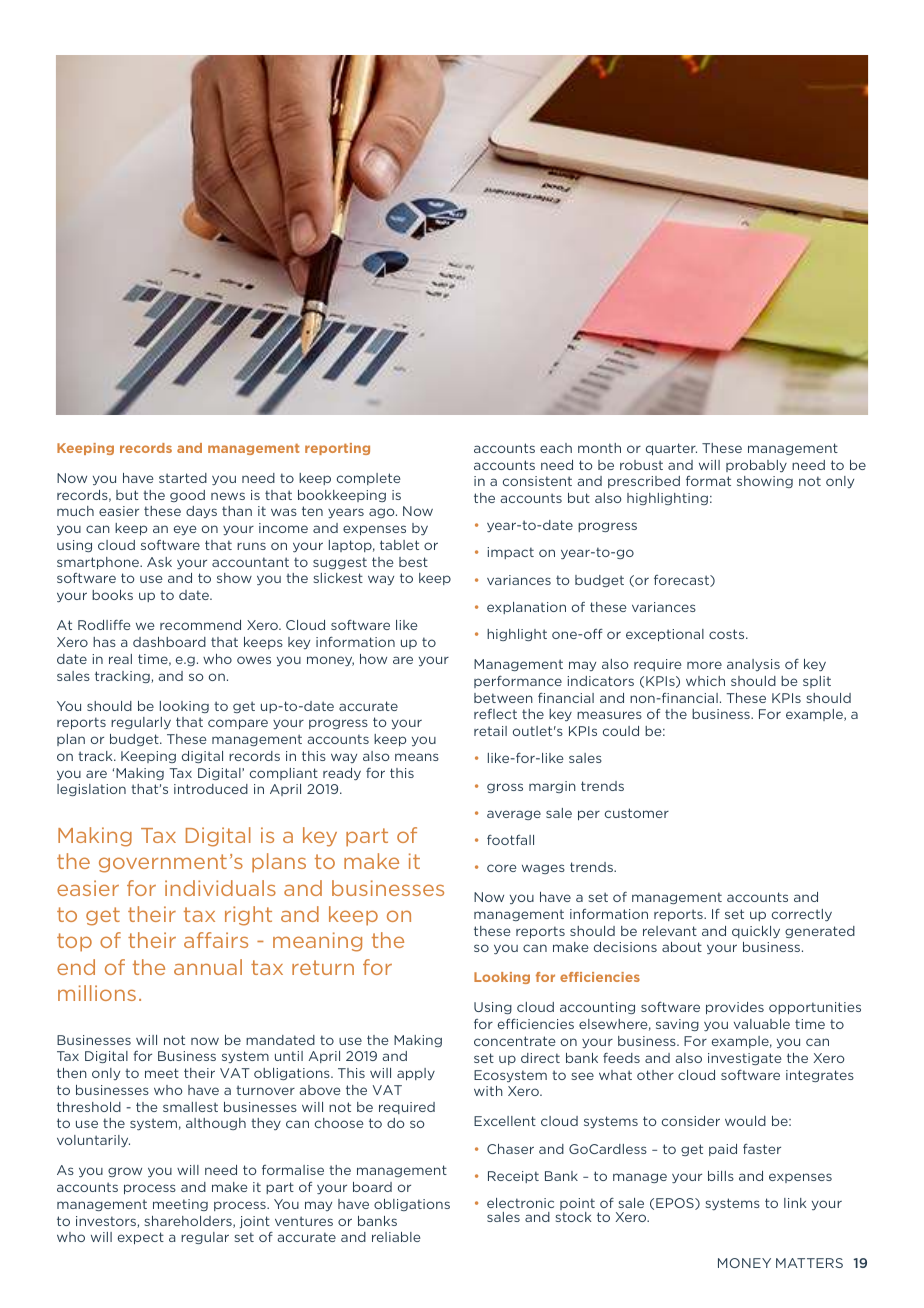 Image resolution: width=924 pixels, height=1308 pixels. I want to click on expect, so click(141, 1238).
